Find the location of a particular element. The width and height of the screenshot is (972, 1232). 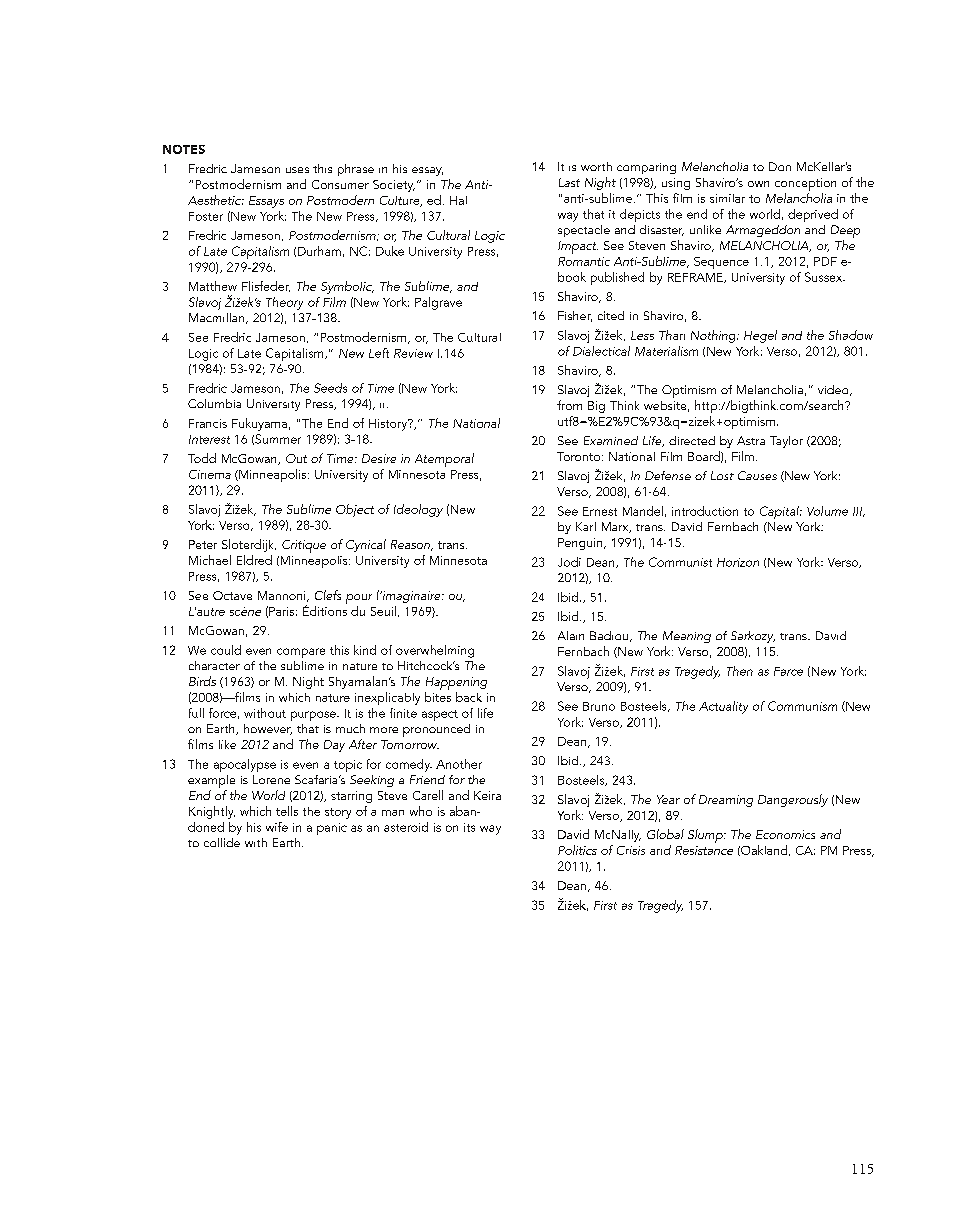

own is located at coordinates (758, 184).
